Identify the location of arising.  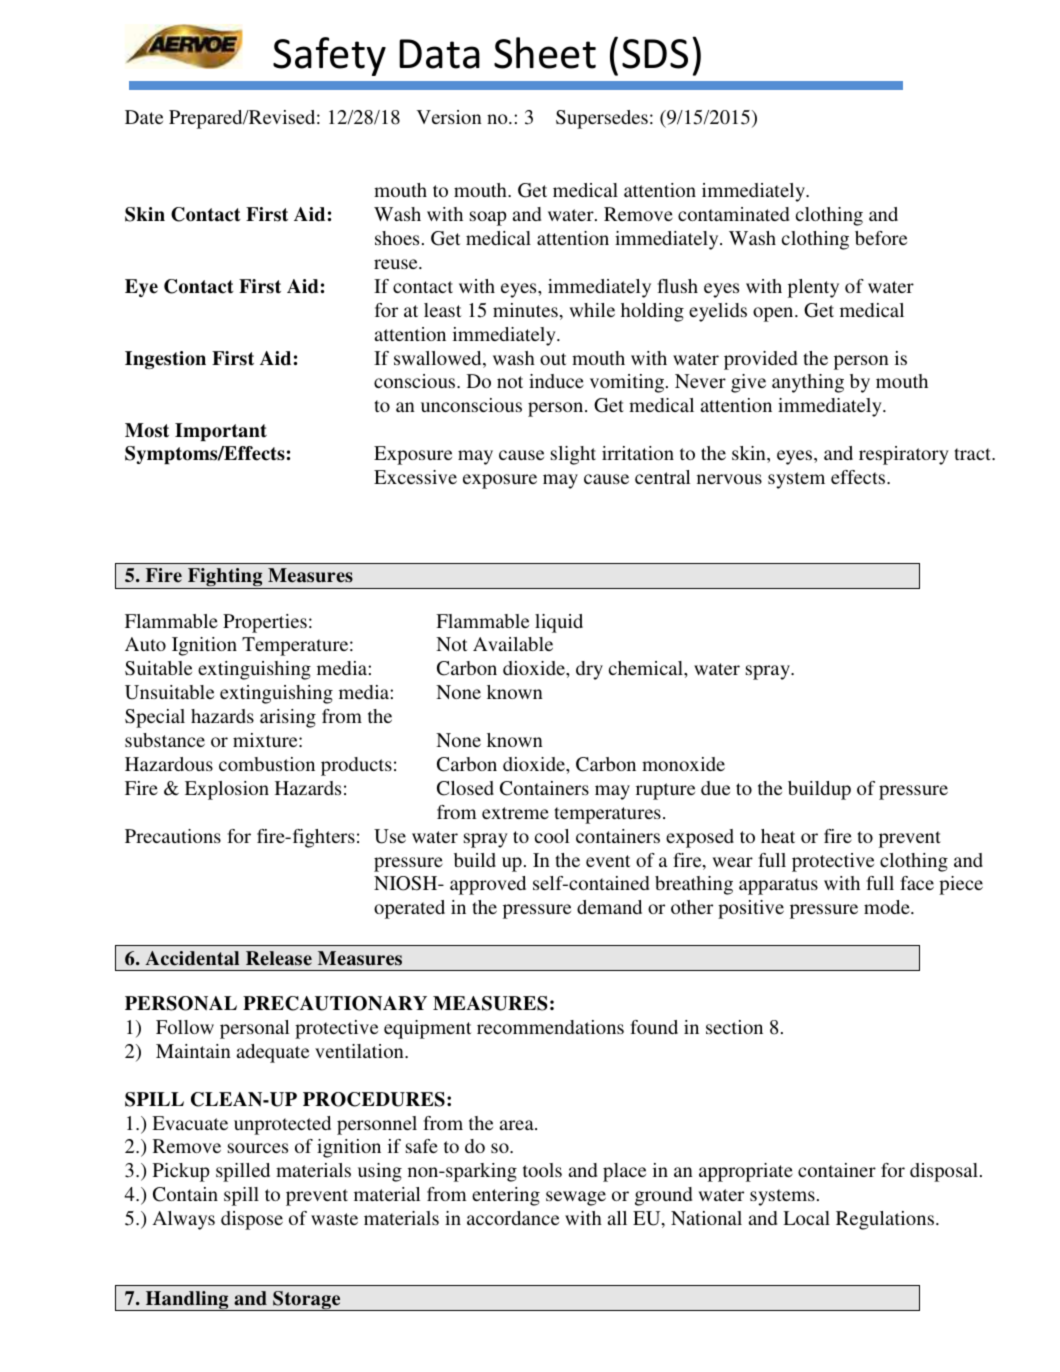
(288, 718).
